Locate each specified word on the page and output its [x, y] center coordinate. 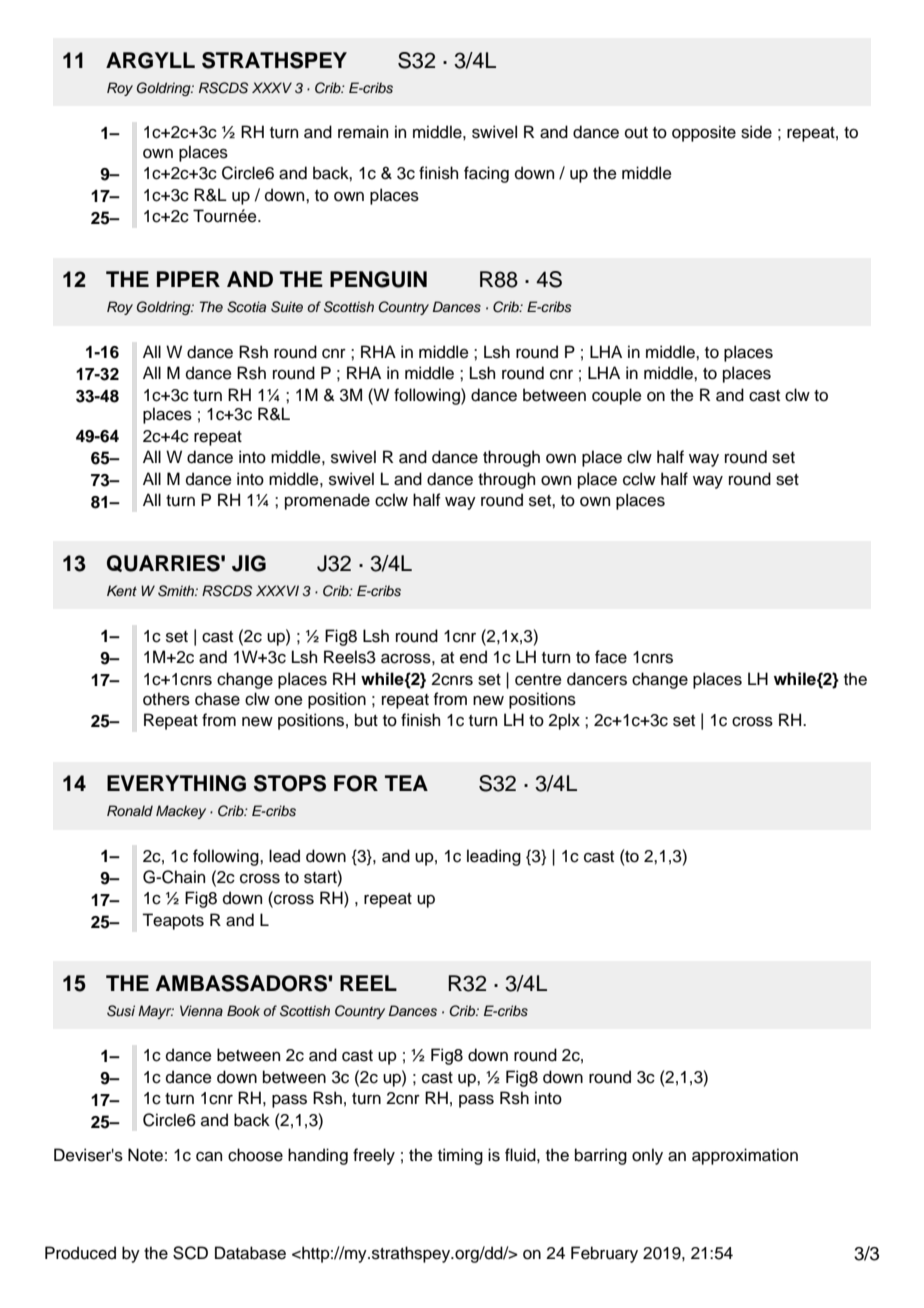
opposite [704, 133]
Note [145, 1155]
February [604, 1254]
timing [460, 1156]
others [166, 699]
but [366, 720]
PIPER [188, 279]
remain [363, 132]
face [611, 657]
